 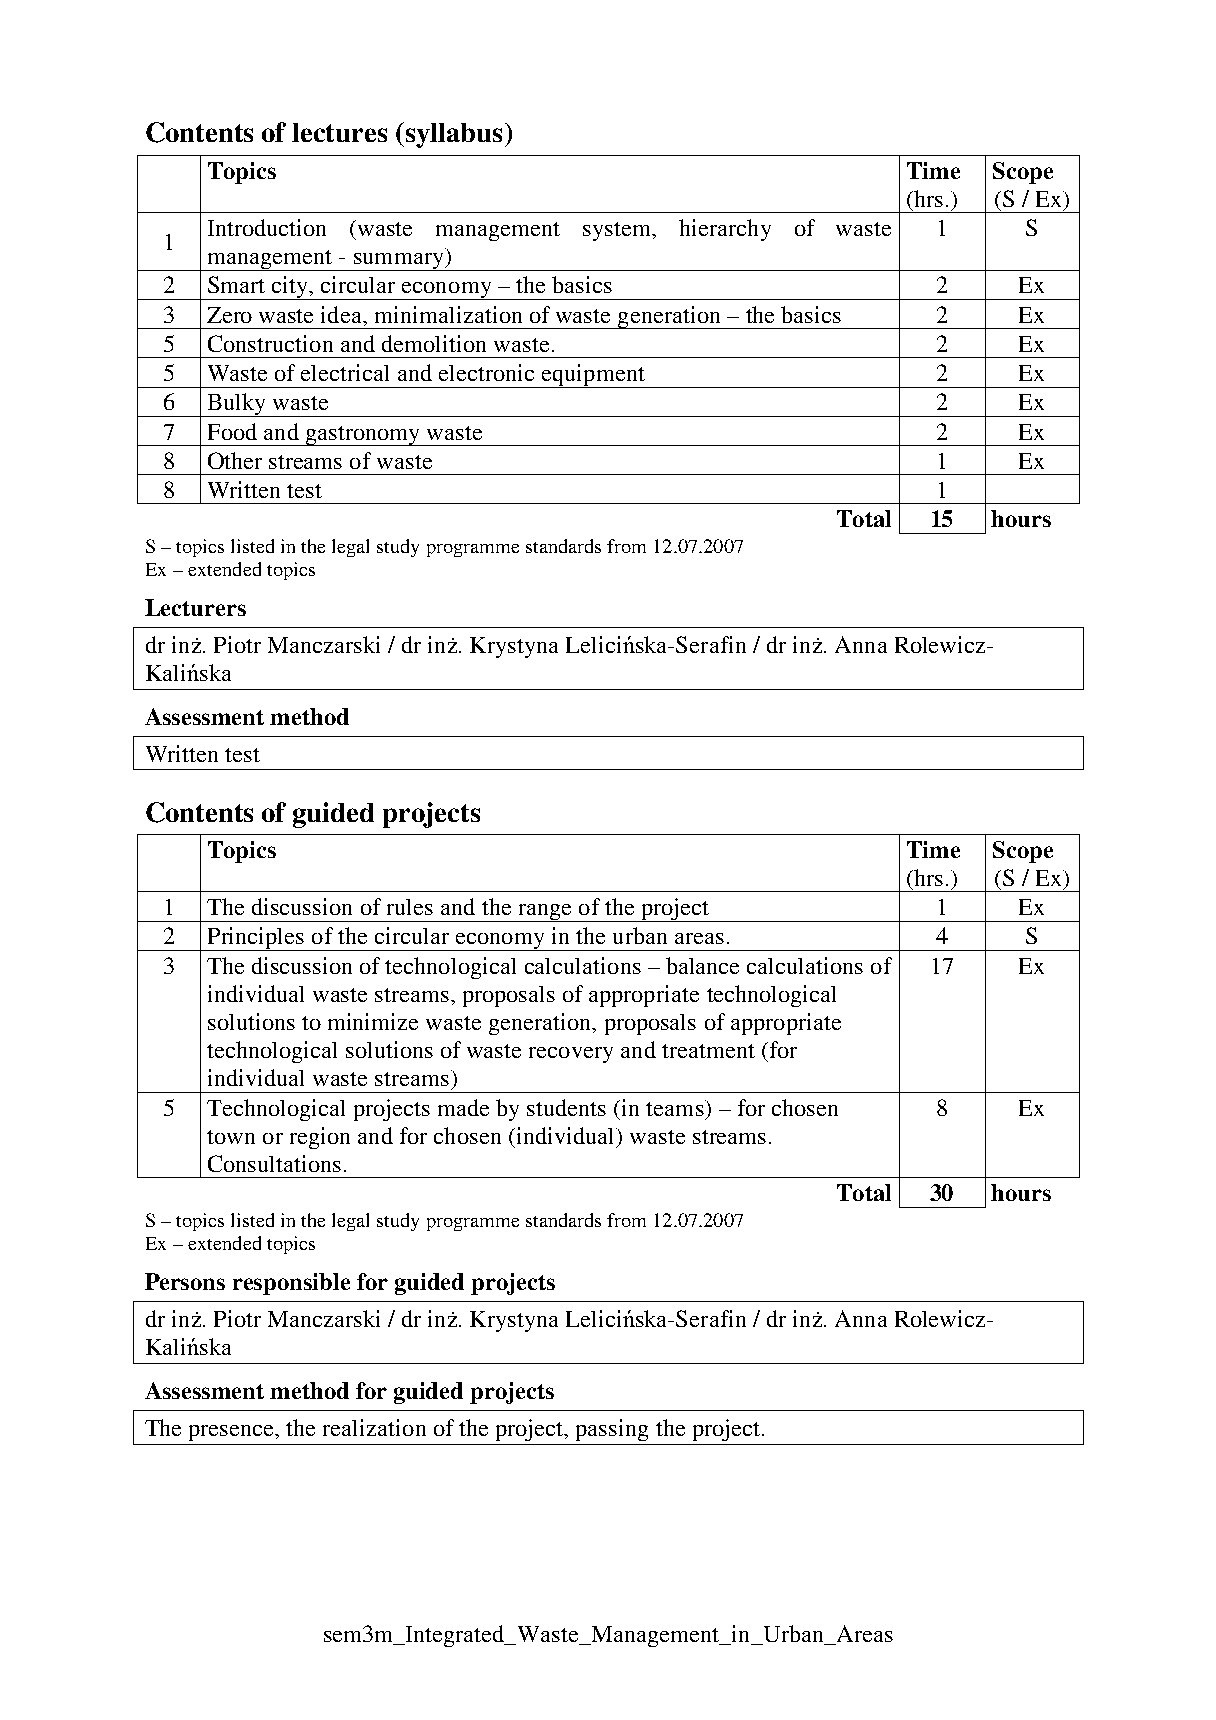 I want to click on Principles, so click(x=256, y=939).
